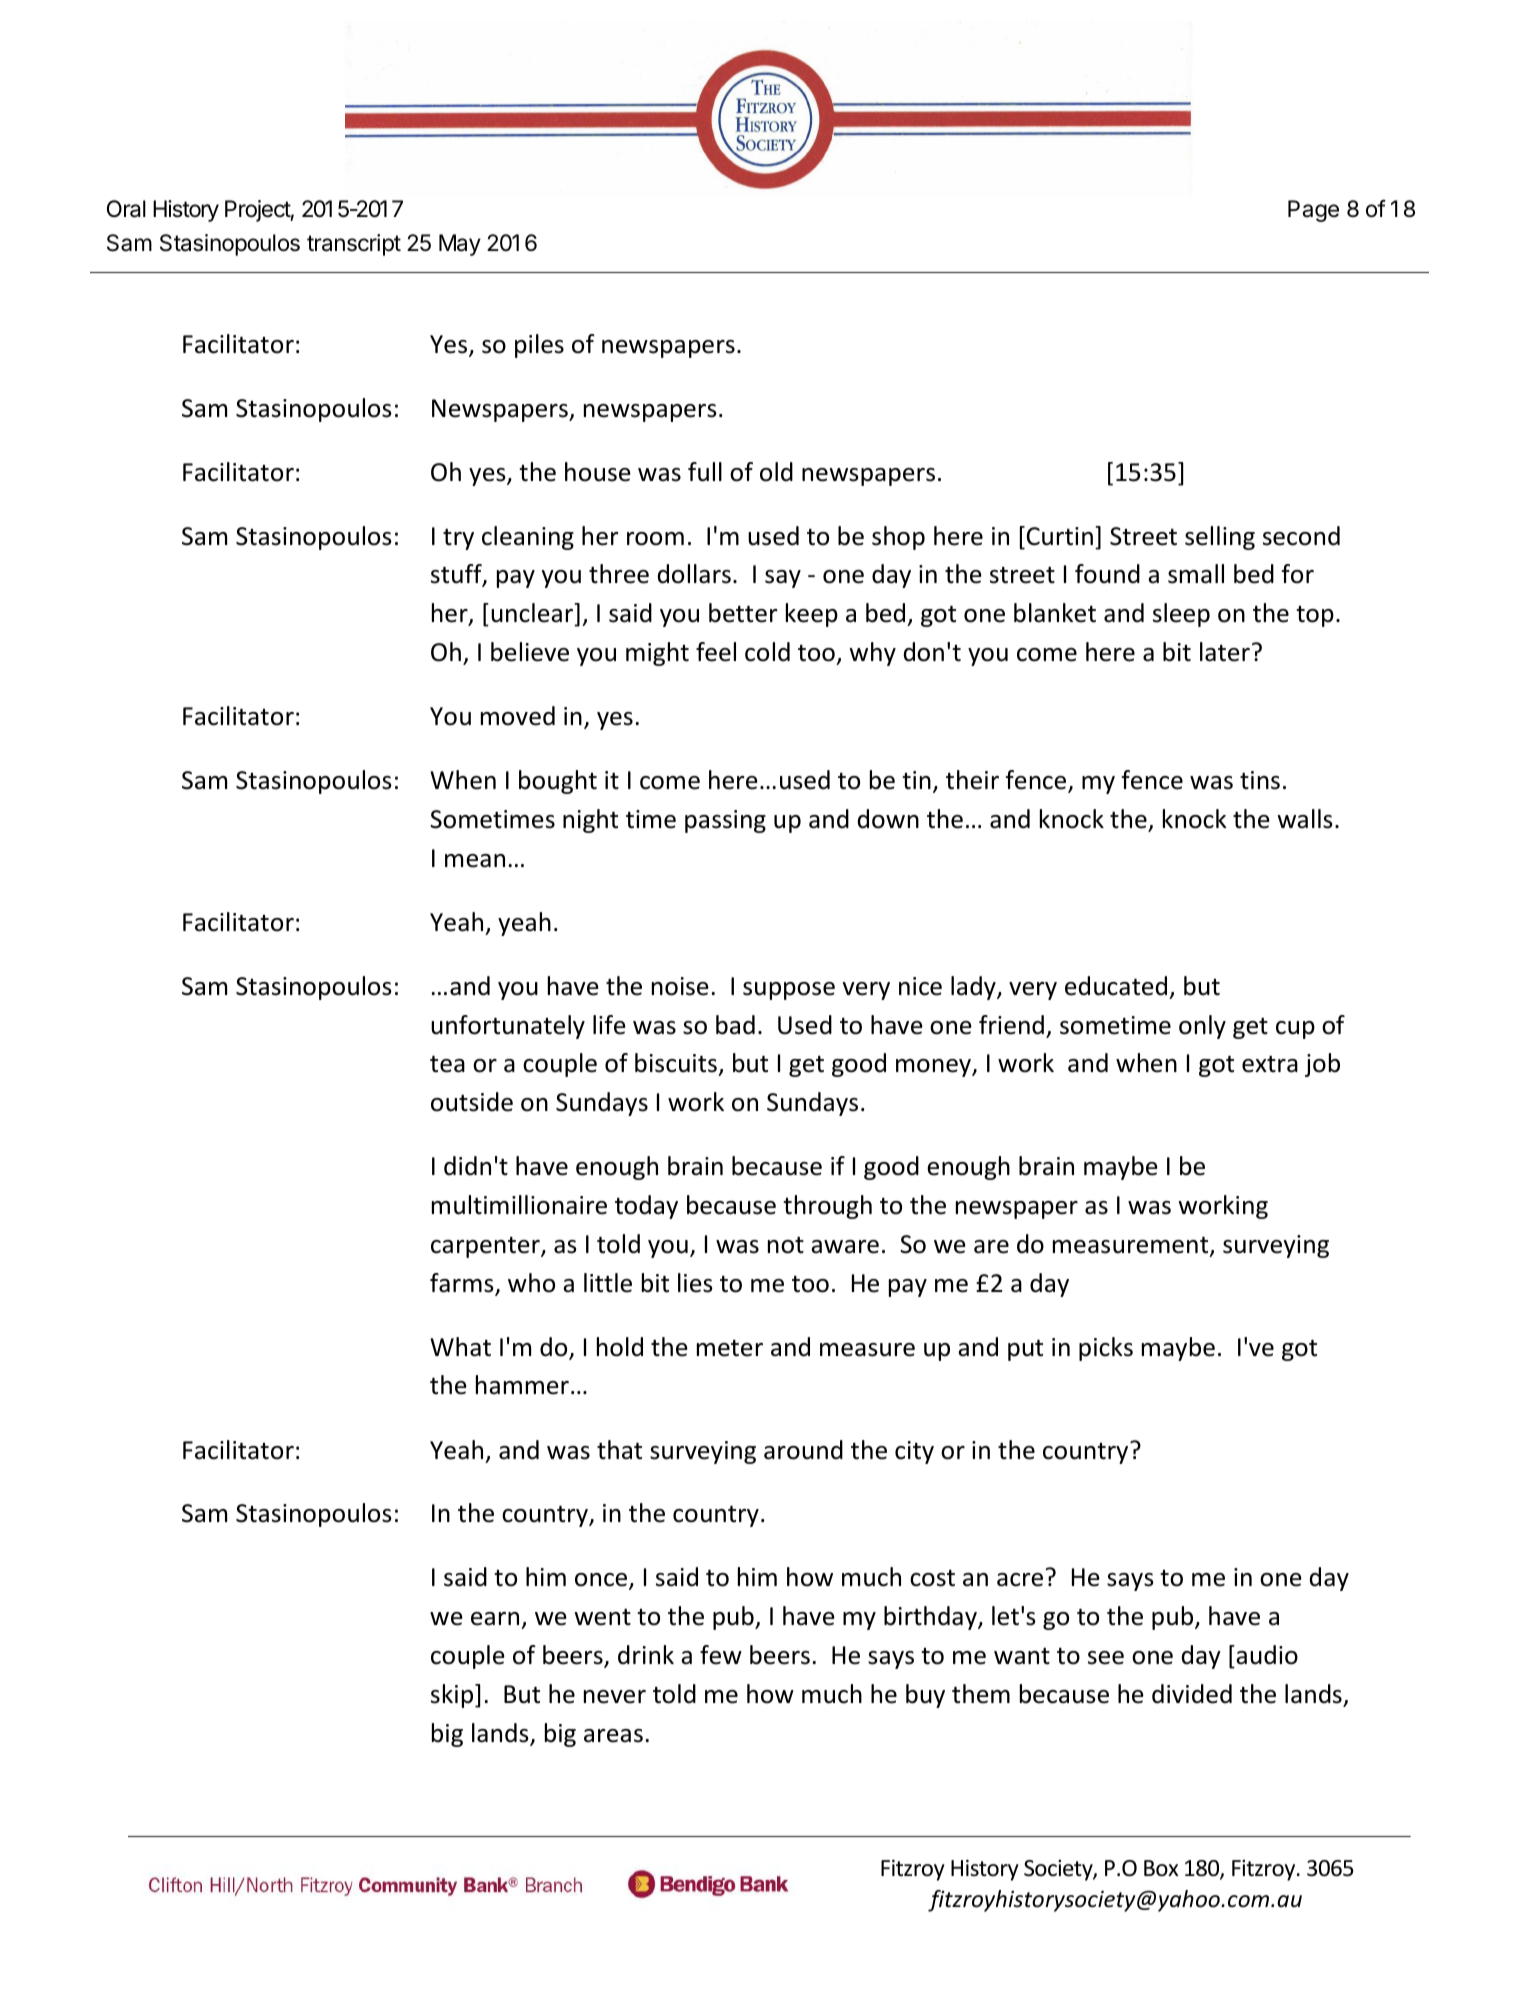 This page has height=1992, width=1539. I want to click on tea, so click(447, 1064).
